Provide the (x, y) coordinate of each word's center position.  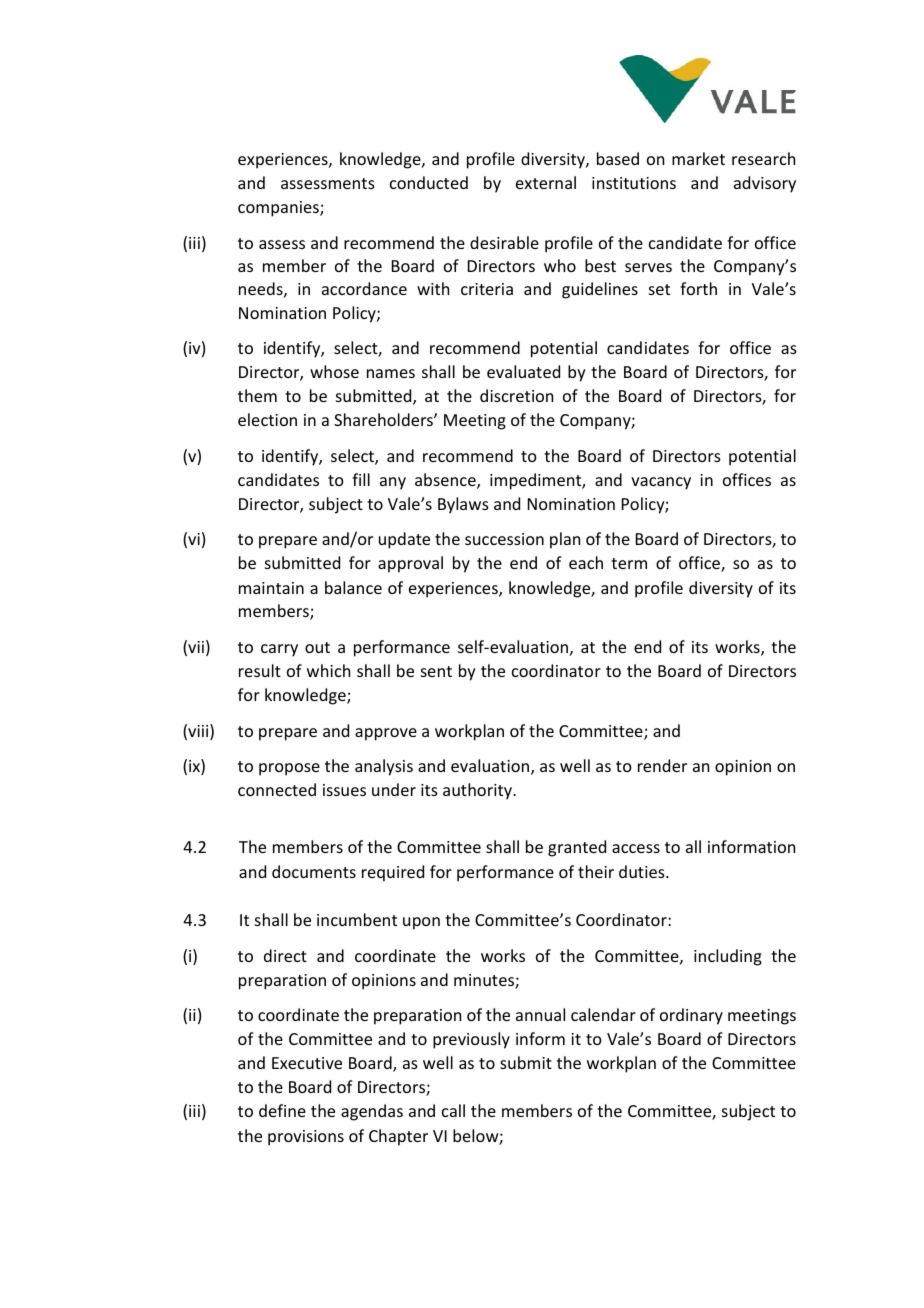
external (546, 182)
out (317, 647)
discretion (516, 395)
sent (436, 671)
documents (314, 871)
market (698, 158)
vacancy (661, 483)
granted (577, 848)
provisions (306, 1138)
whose (334, 371)
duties (643, 871)
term (629, 563)
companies (279, 209)
